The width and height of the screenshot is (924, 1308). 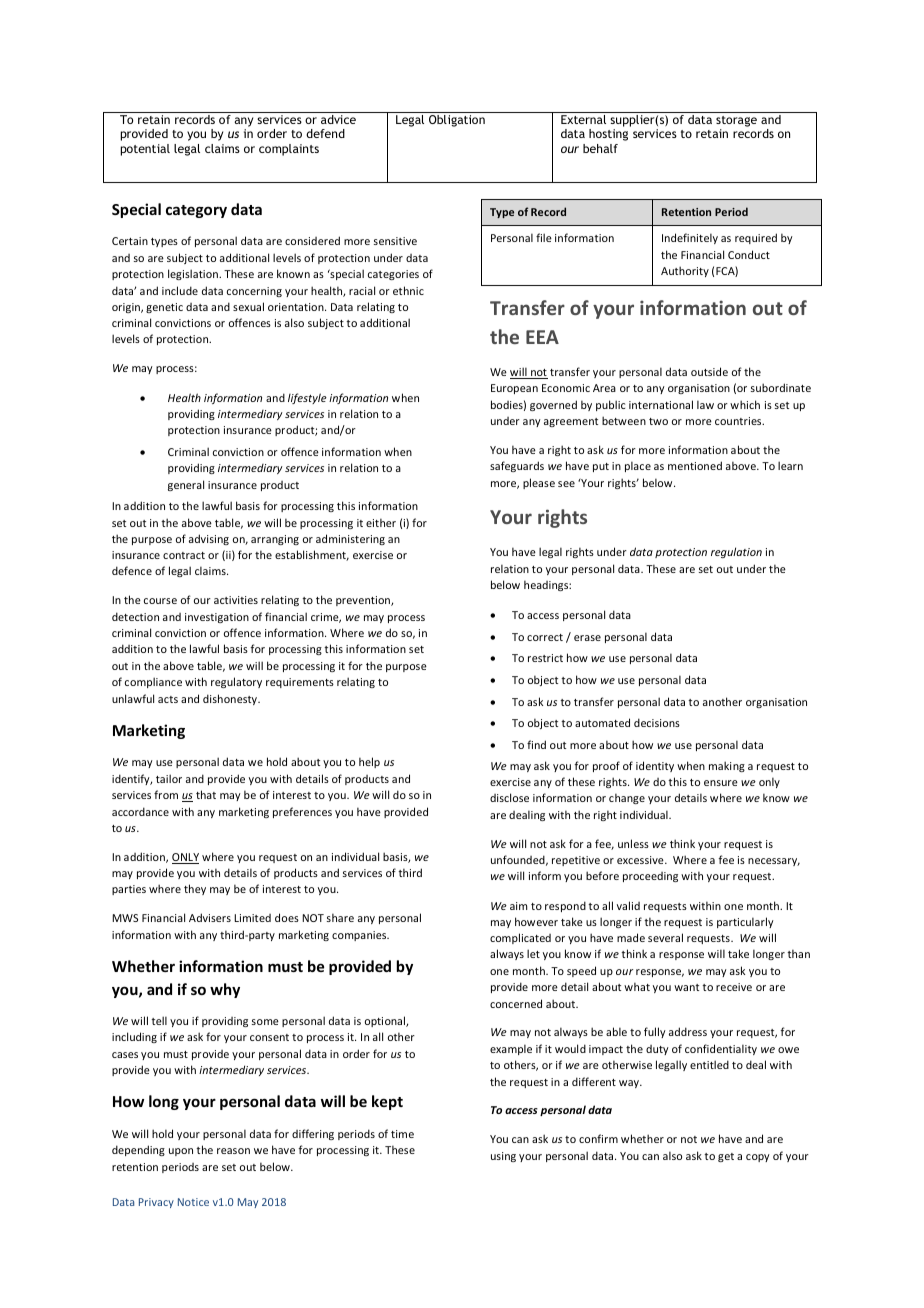 What do you see at coordinates (181, 1152) in the screenshot?
I see `upon` at bounding box center [181, 1152].
